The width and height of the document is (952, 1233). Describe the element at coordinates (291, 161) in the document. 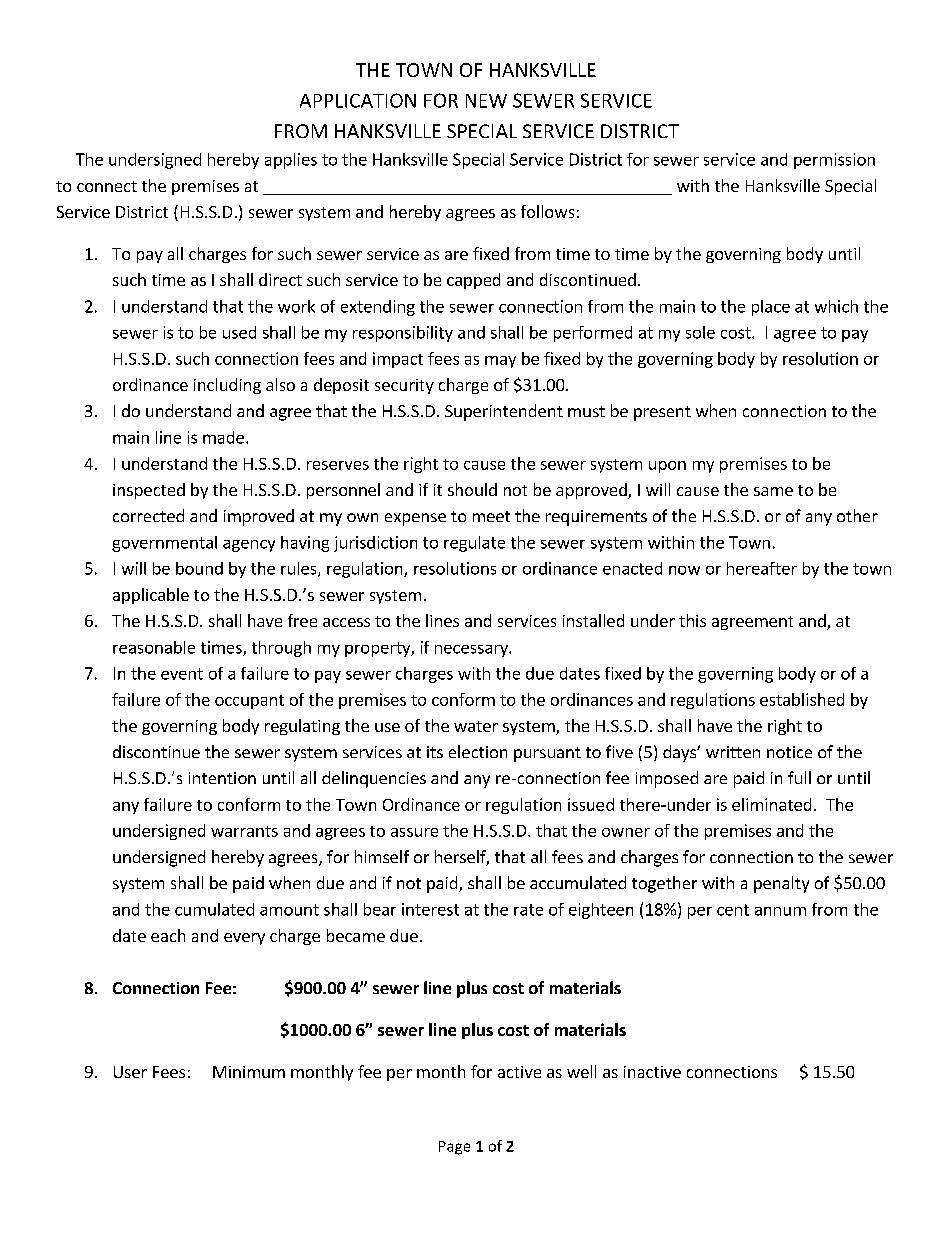

I see `applies` at that location.
